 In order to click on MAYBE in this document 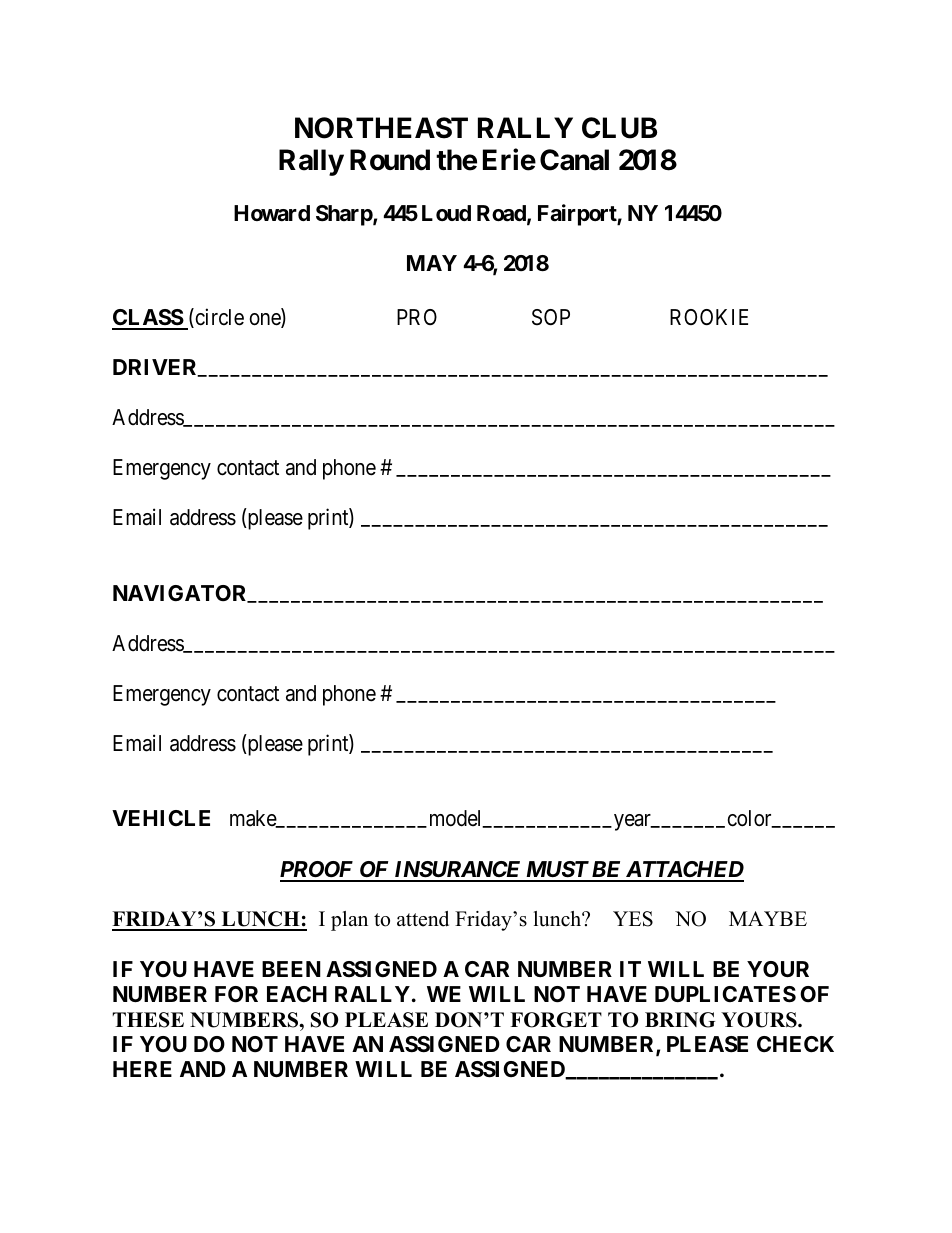, I will do `click(768, 918)`.
